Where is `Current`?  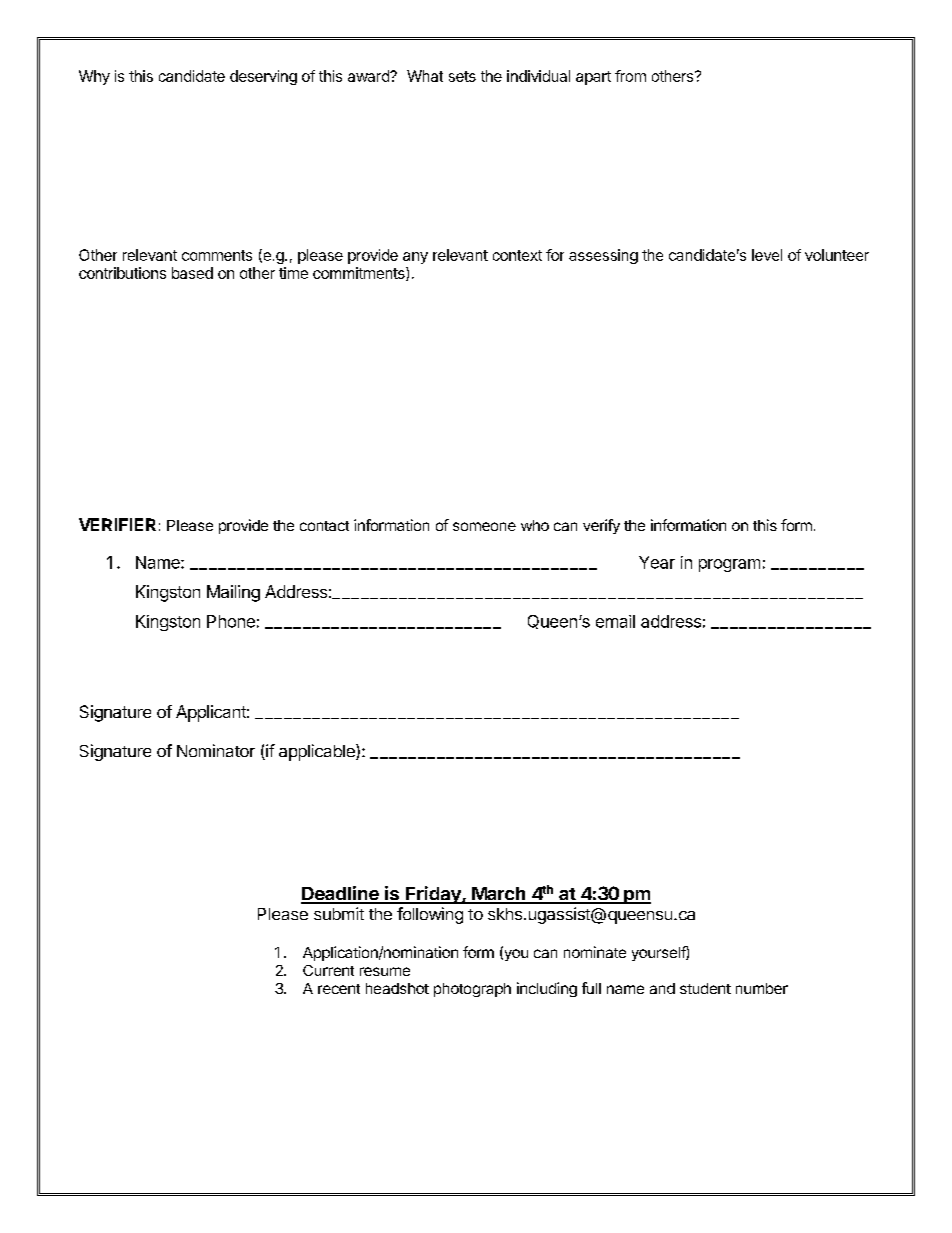 Current is located at coordinates (328, 970).
